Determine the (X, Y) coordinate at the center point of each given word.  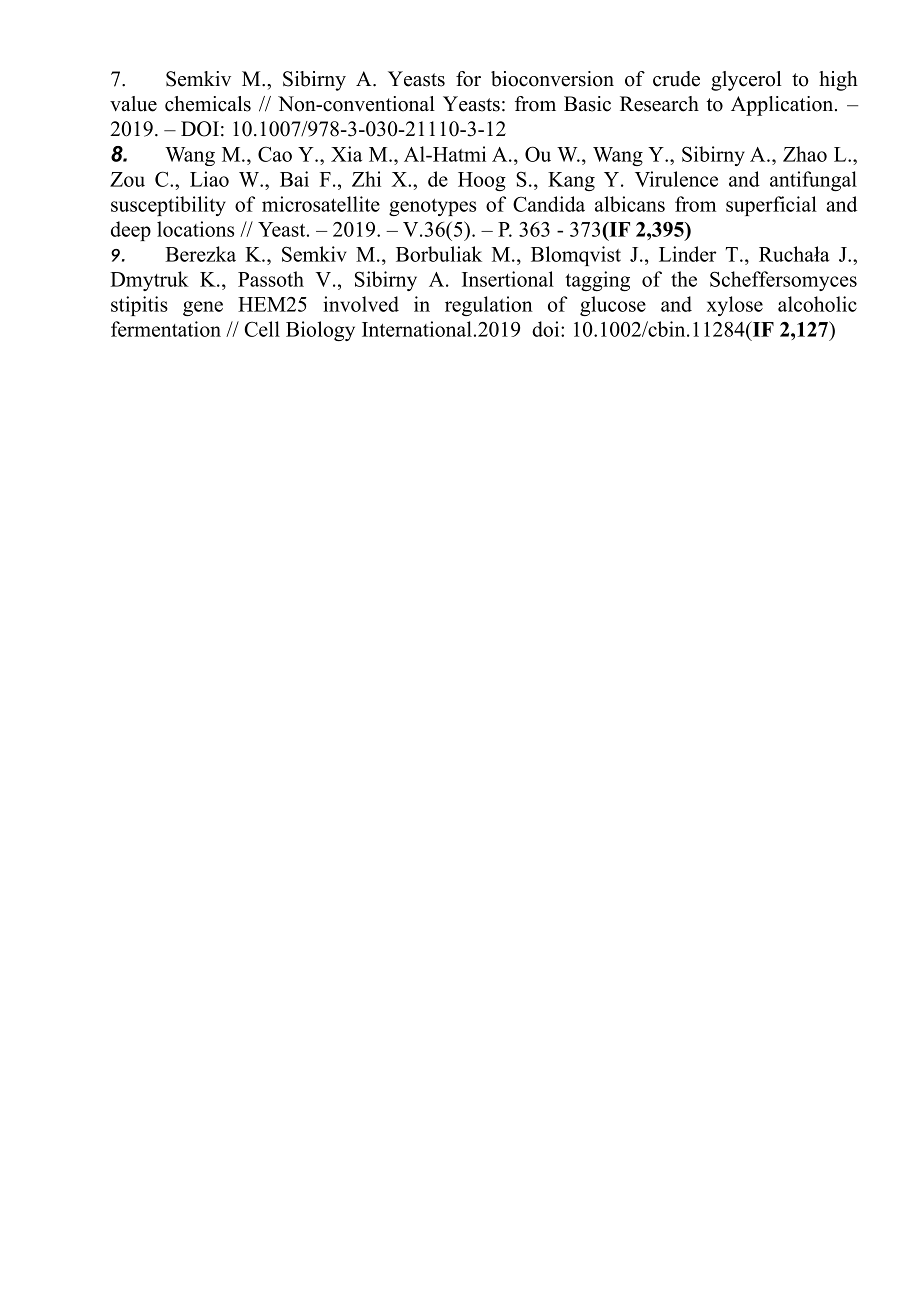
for (468, 79)
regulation (489, 306)
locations (195, 229)
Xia (346, 154)
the (684, 279)
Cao (275, 154)
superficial (771, 206)
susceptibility (168, 206)
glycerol (746, 81)
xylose (735, 306)
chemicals (208, 104)
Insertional (508, 279)
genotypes (432, 207)
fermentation (166, 329)
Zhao (805, 154)
